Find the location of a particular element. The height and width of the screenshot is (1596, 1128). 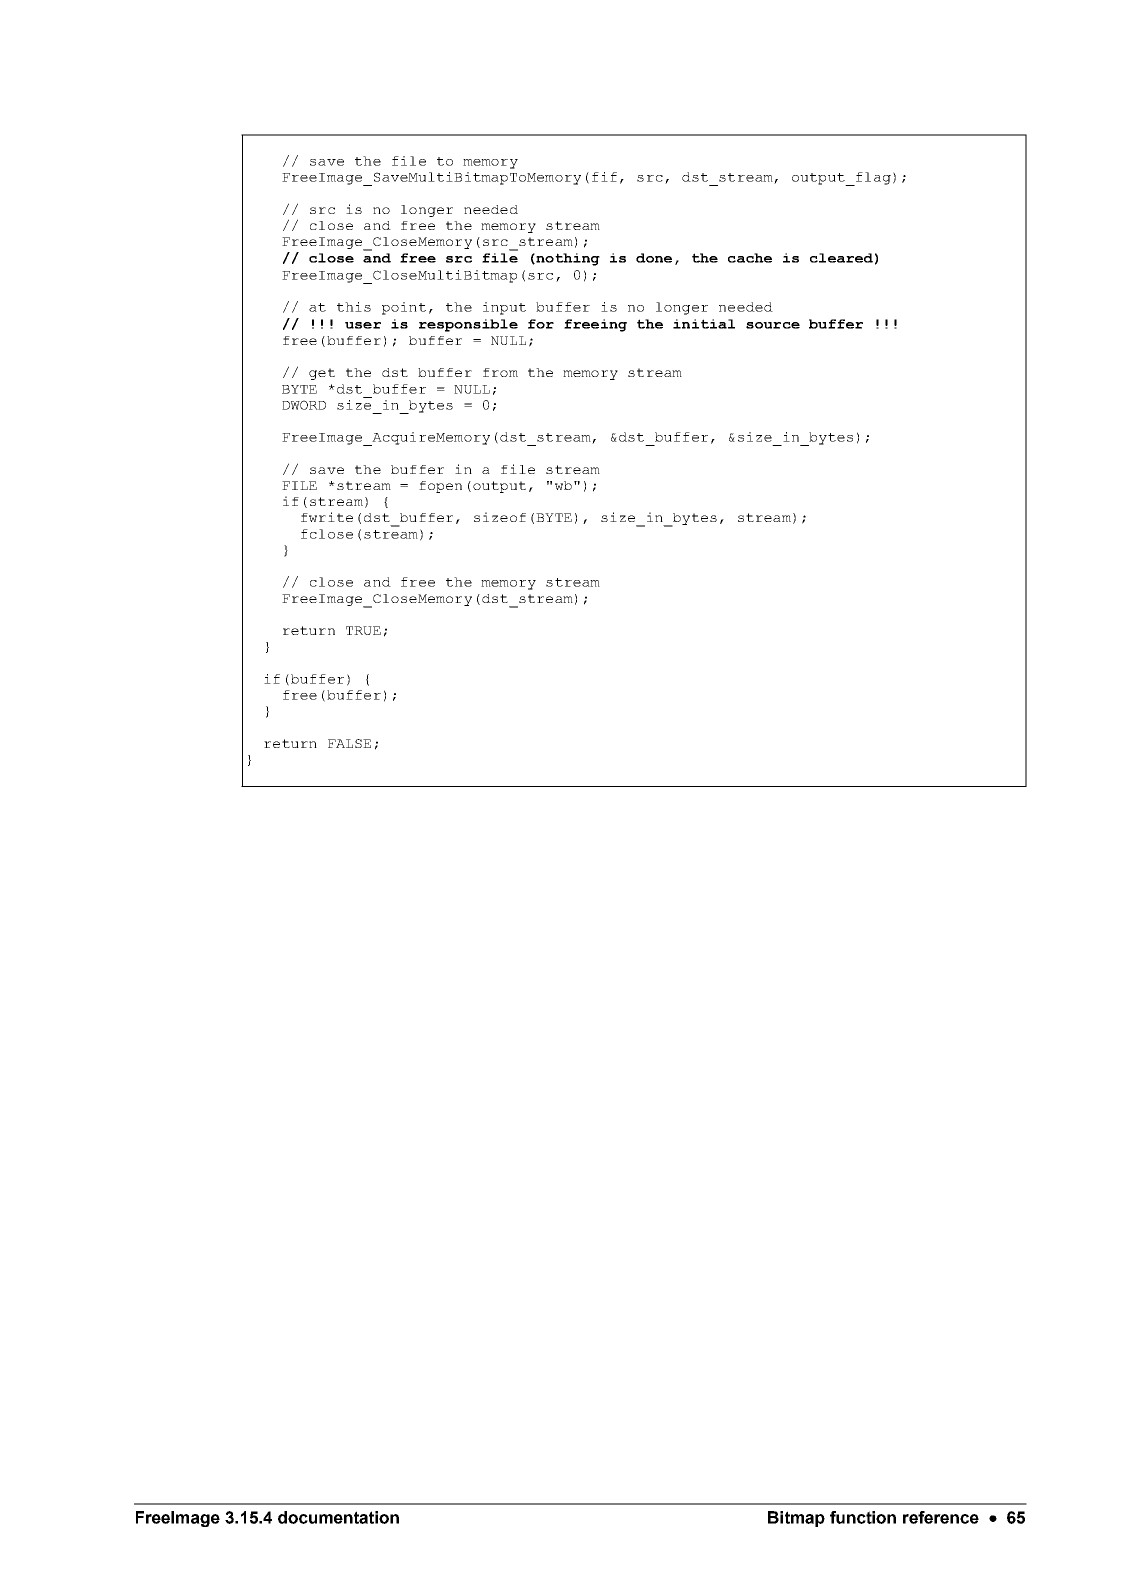

done is located at coordinates (654, 258).
